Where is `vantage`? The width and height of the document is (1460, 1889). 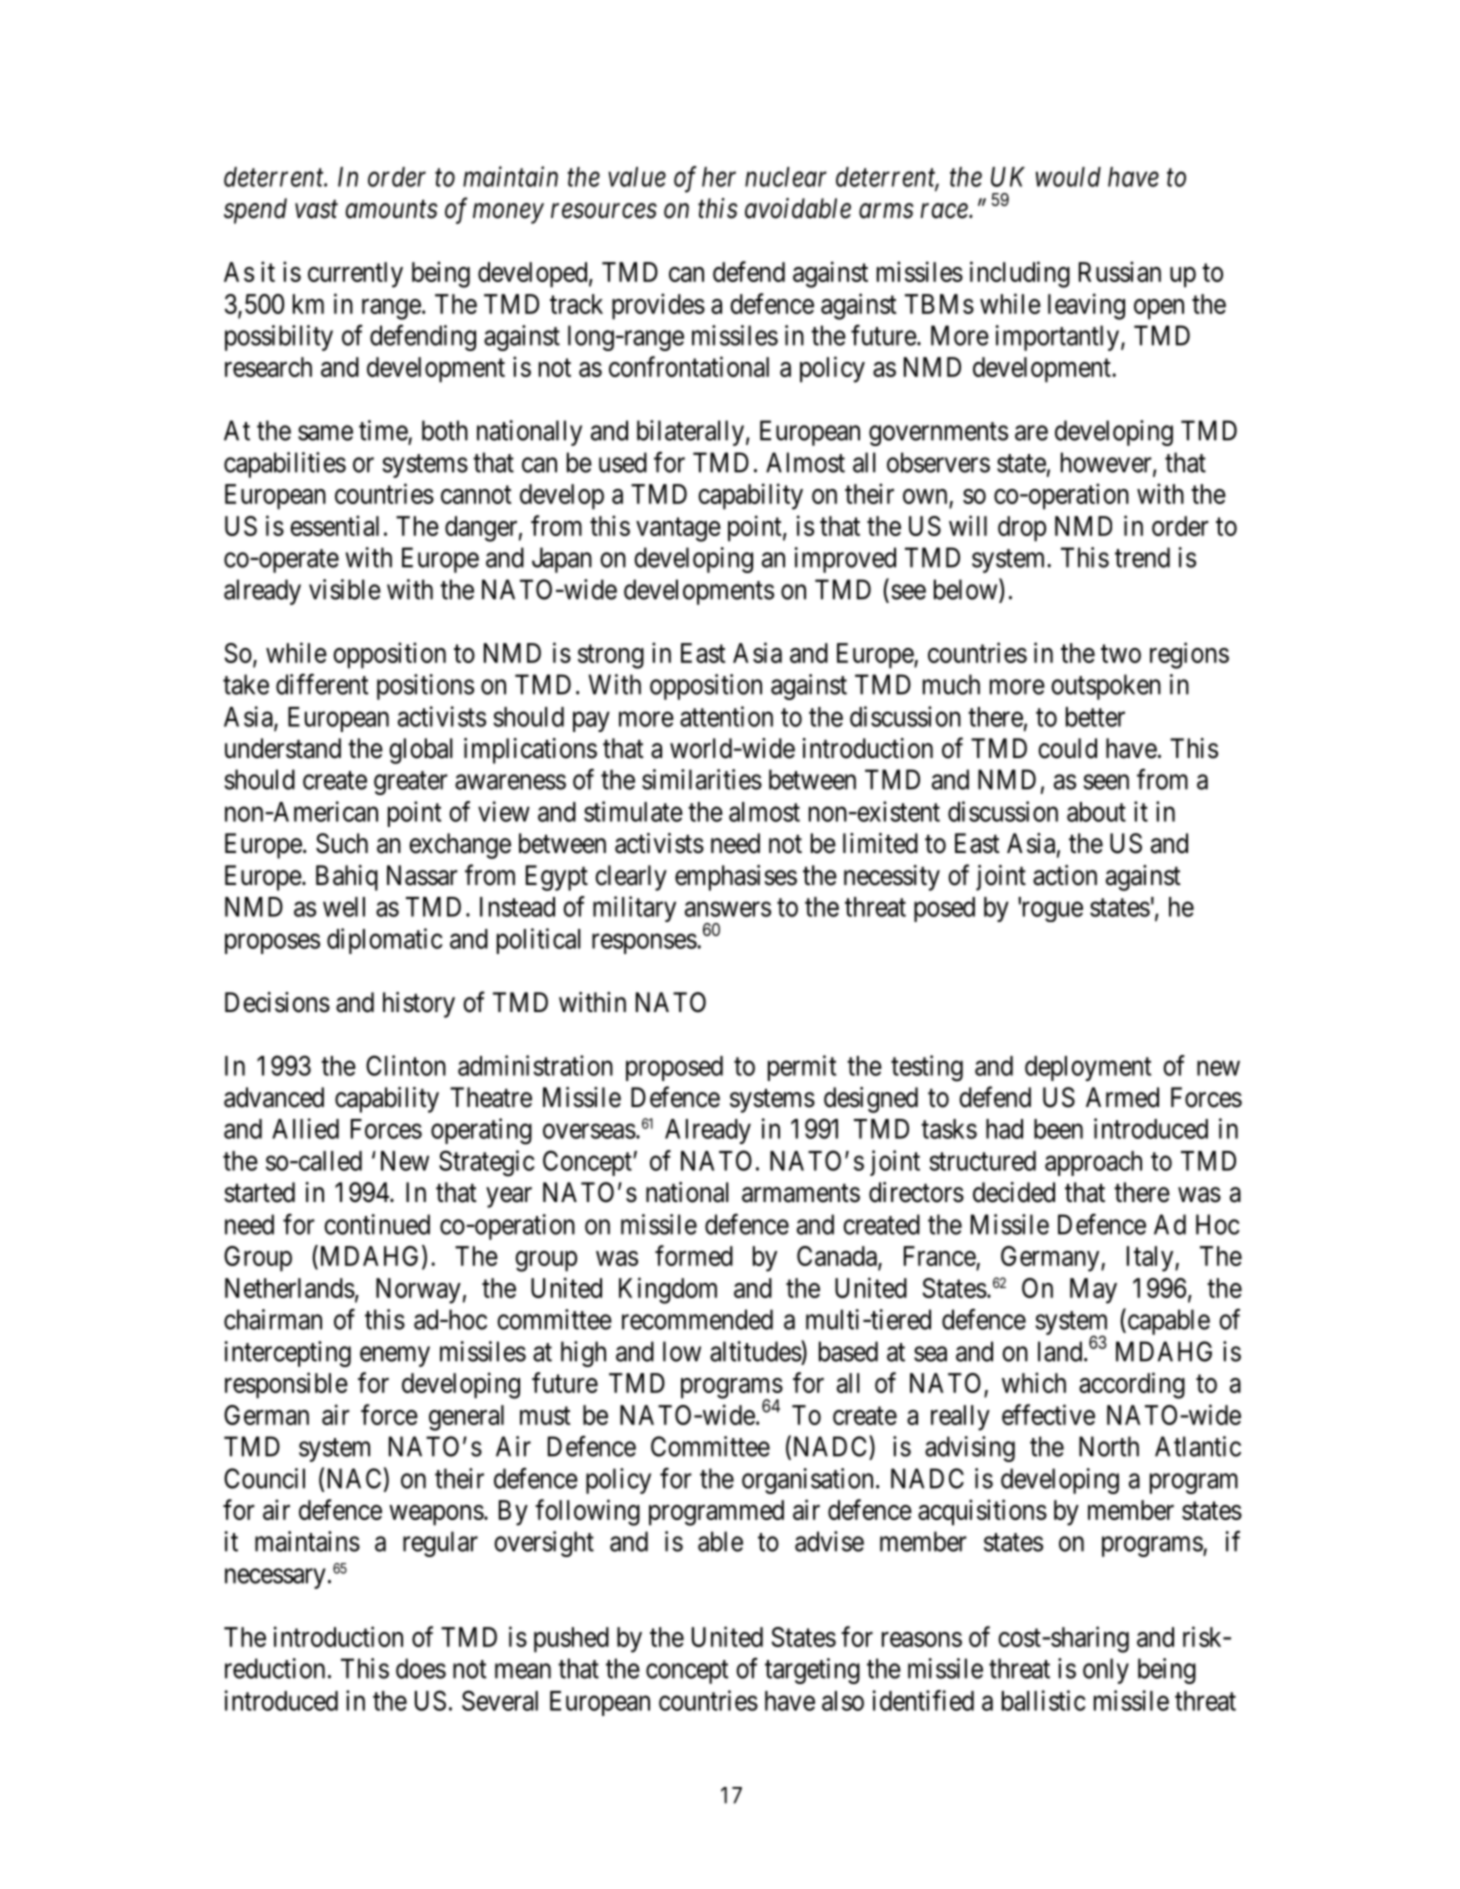 vantage is located at coordinates (678, 530).
